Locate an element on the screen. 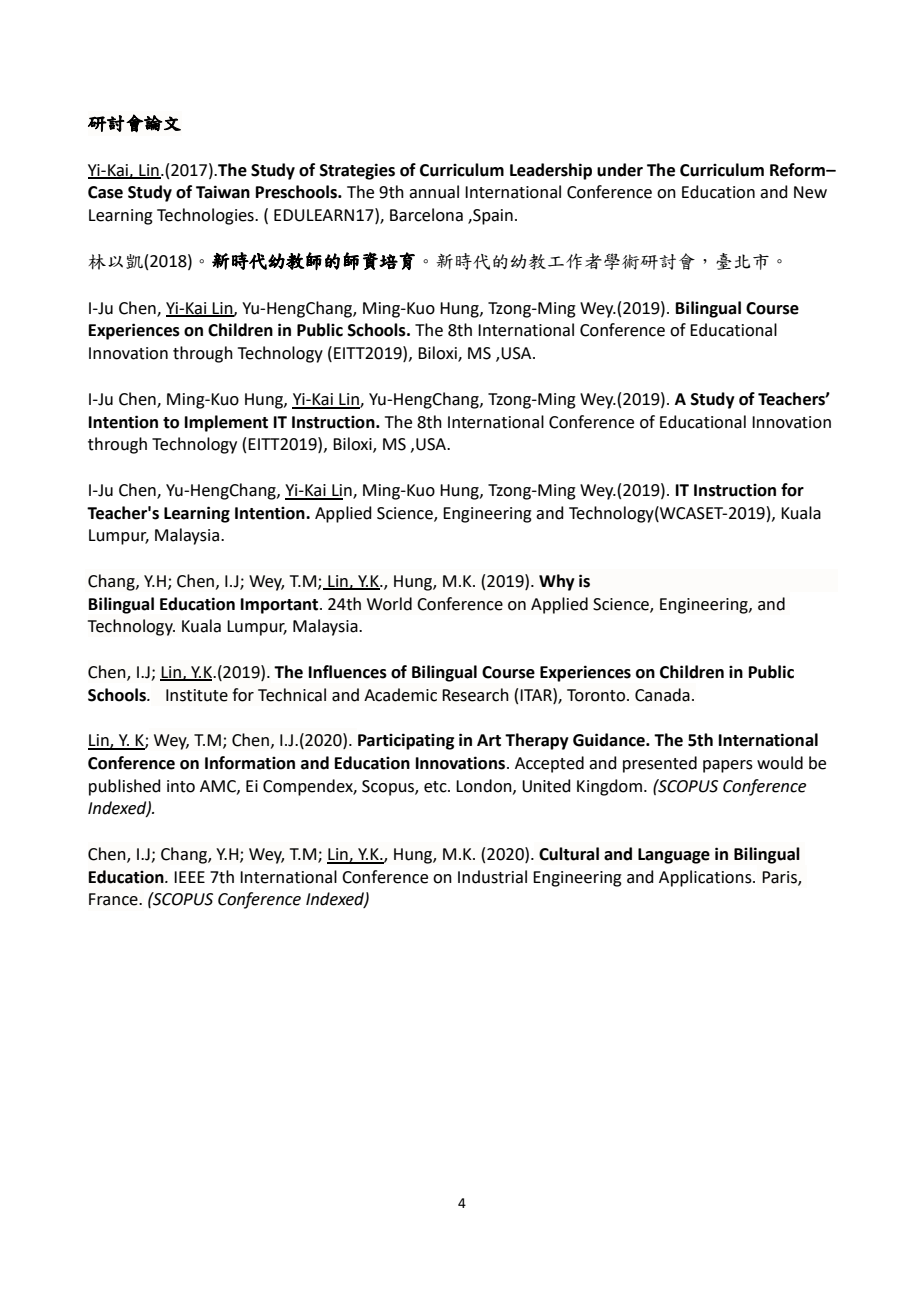  IEEE is located at coordinates (189, 877).
